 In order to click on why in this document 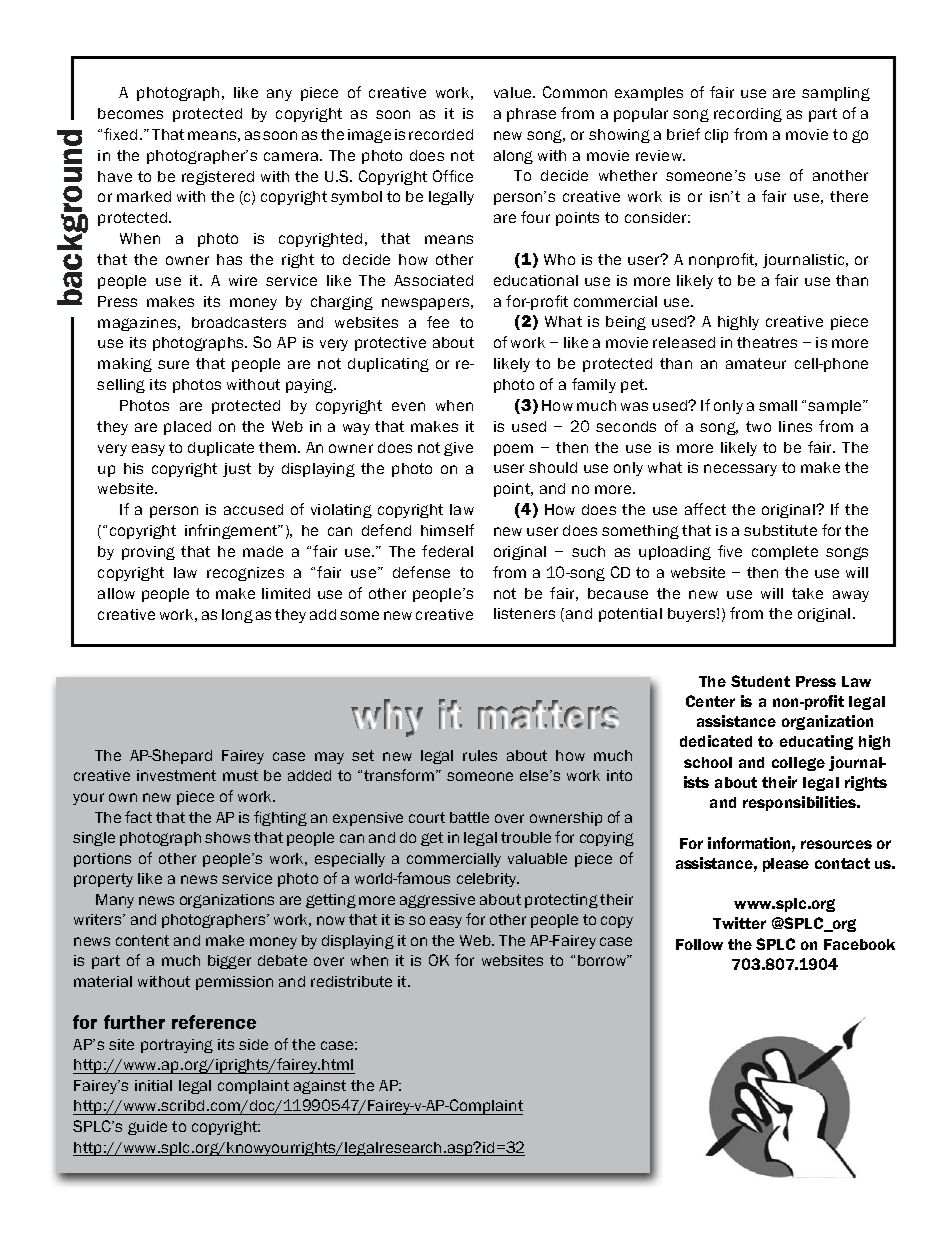, I will do `click(387, 718)`.
